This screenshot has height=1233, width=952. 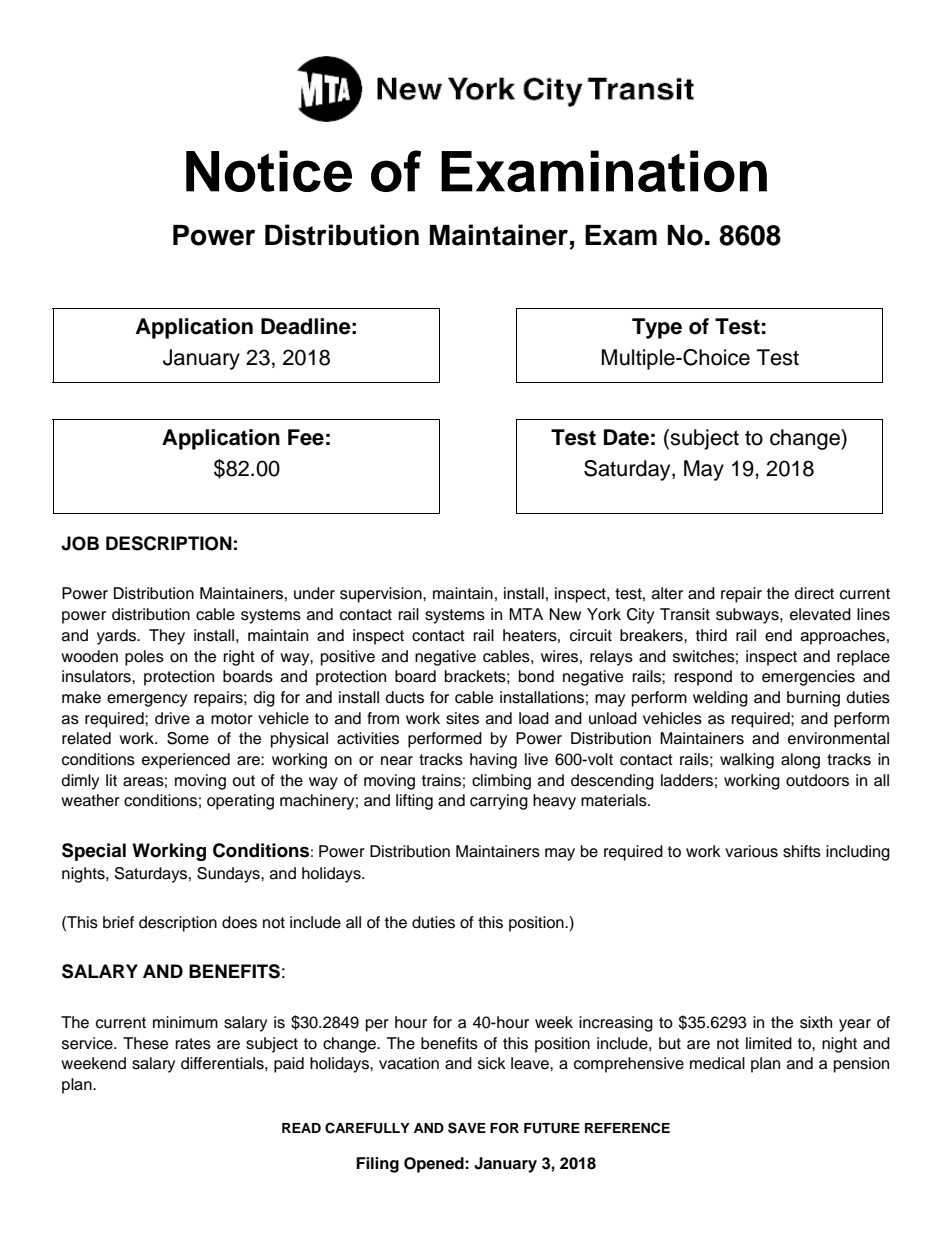 I want to click on Notice, so click(x=269, y=171).
